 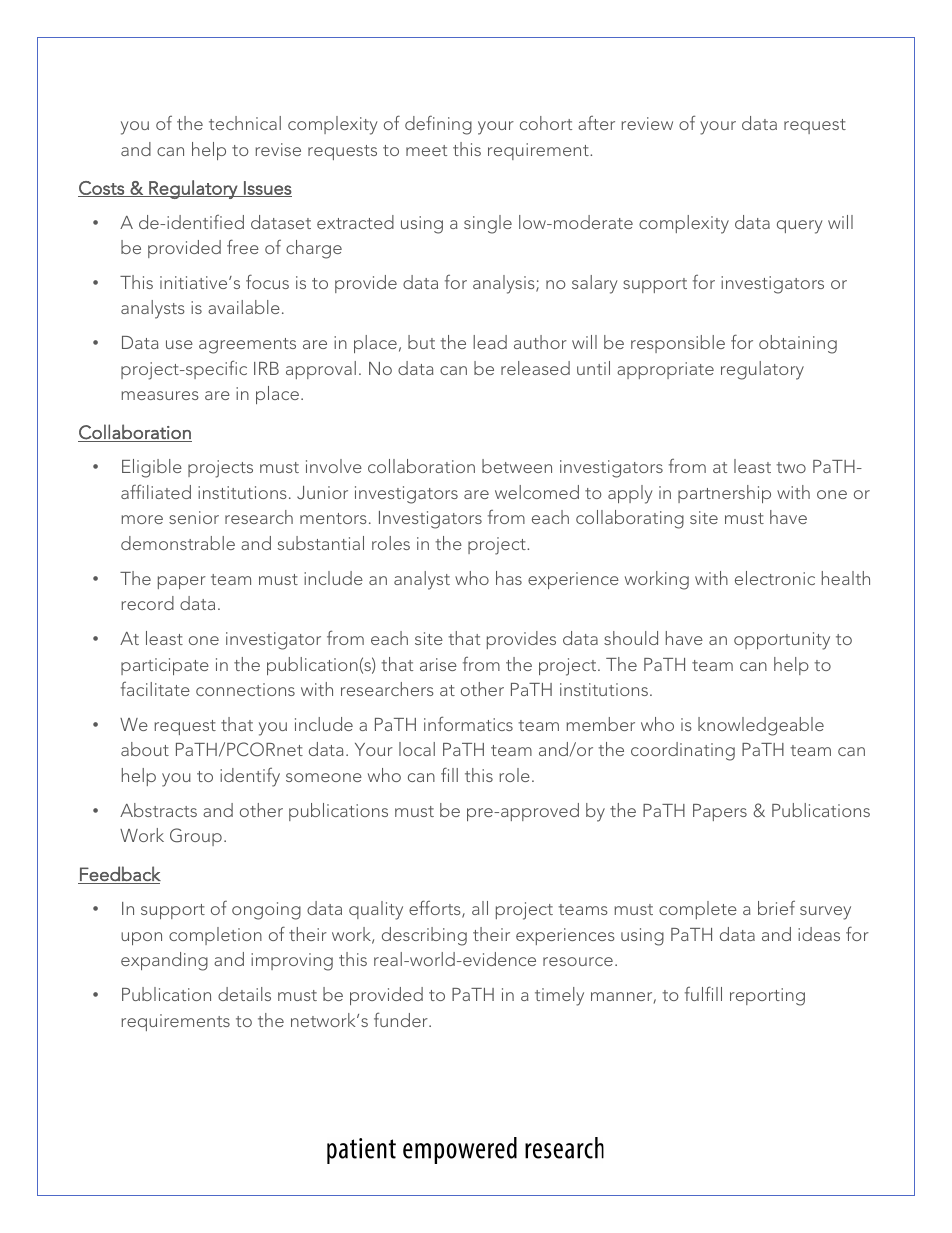 I want to click on facilitate, so click(x=155, y=689).
